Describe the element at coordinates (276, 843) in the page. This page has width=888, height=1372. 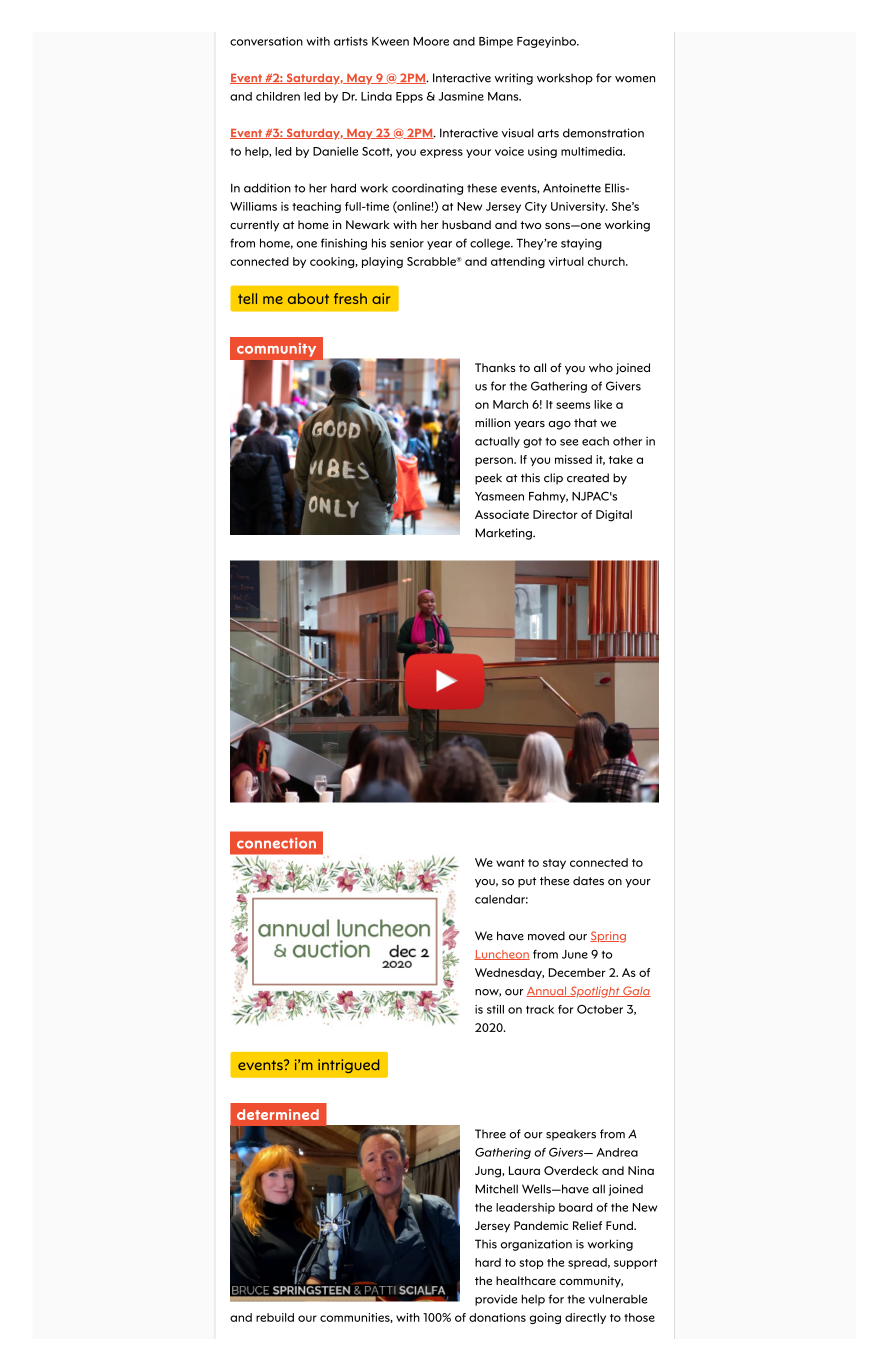
I see `connection` at that location.
